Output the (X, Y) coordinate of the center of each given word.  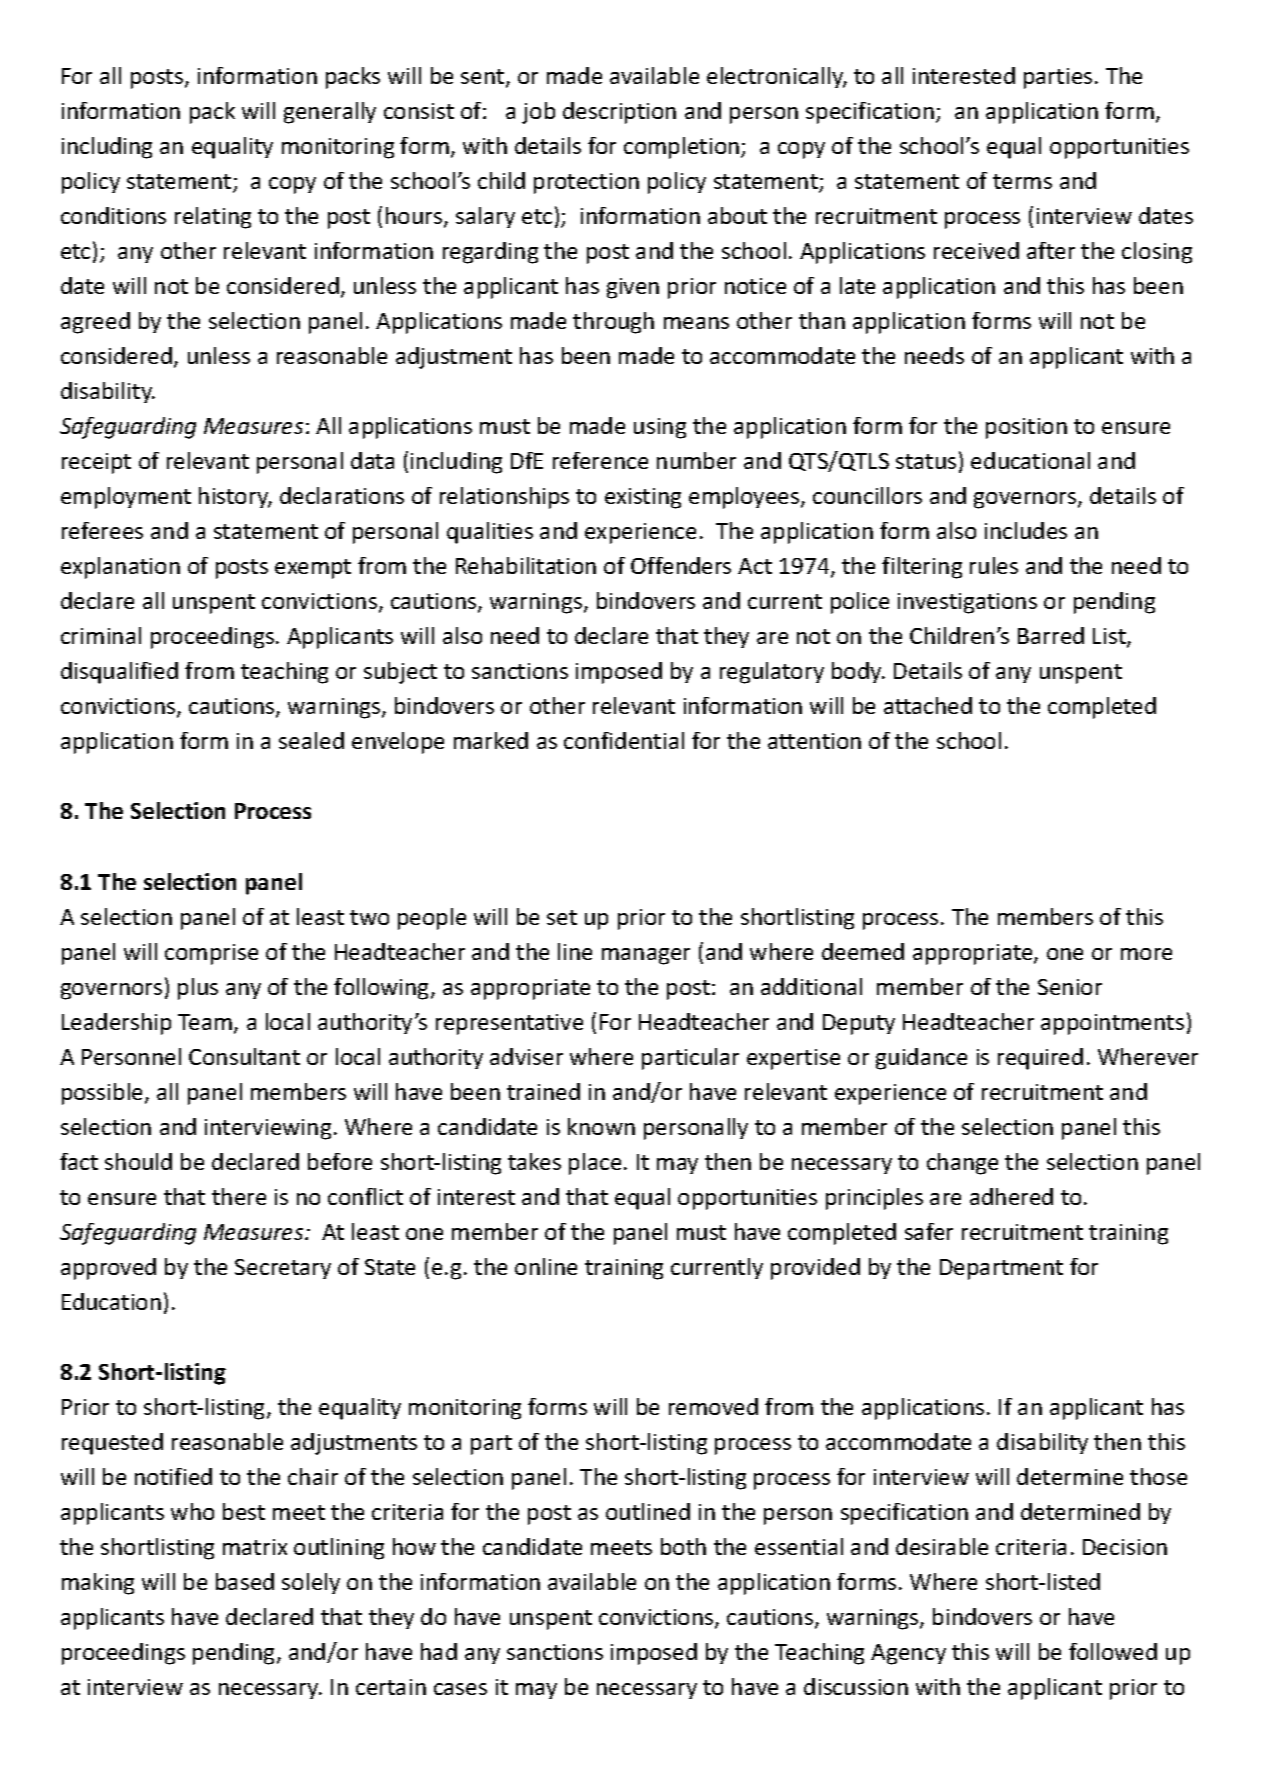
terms (1022, 181)
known (601, 1126)
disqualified (119, 673)
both (683, 1546)
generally (330, 113)
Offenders (681, 565)
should (138, 1161)
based (245, 1581)
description (619, 113)
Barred (1051, 635)
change (962, 1164)
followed (1113, 1651)
